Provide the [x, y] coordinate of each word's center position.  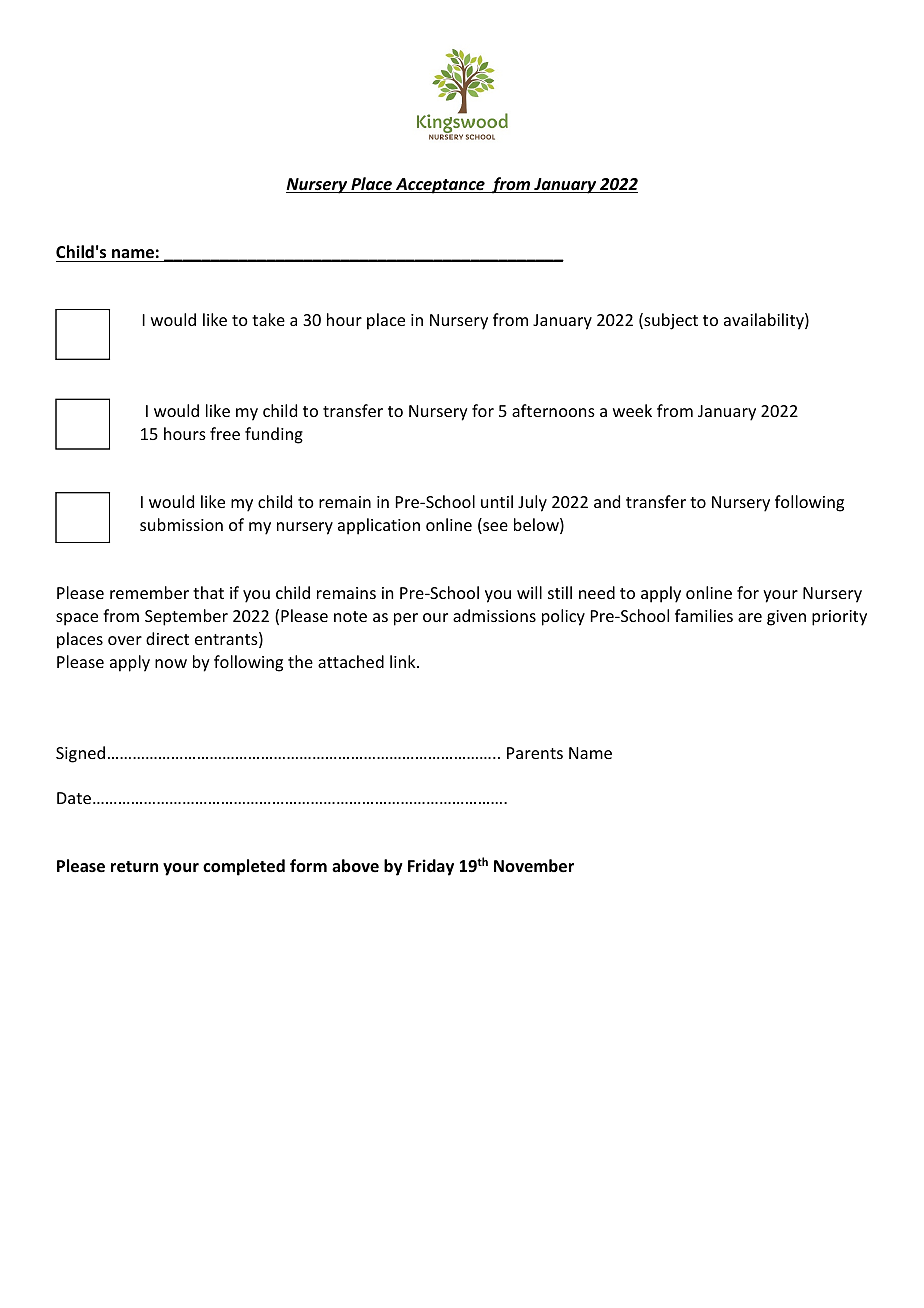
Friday [431, 867]
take [268, 319]
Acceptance [440, 186]
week [632, 410]
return [134, 867]
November [534, 866]
